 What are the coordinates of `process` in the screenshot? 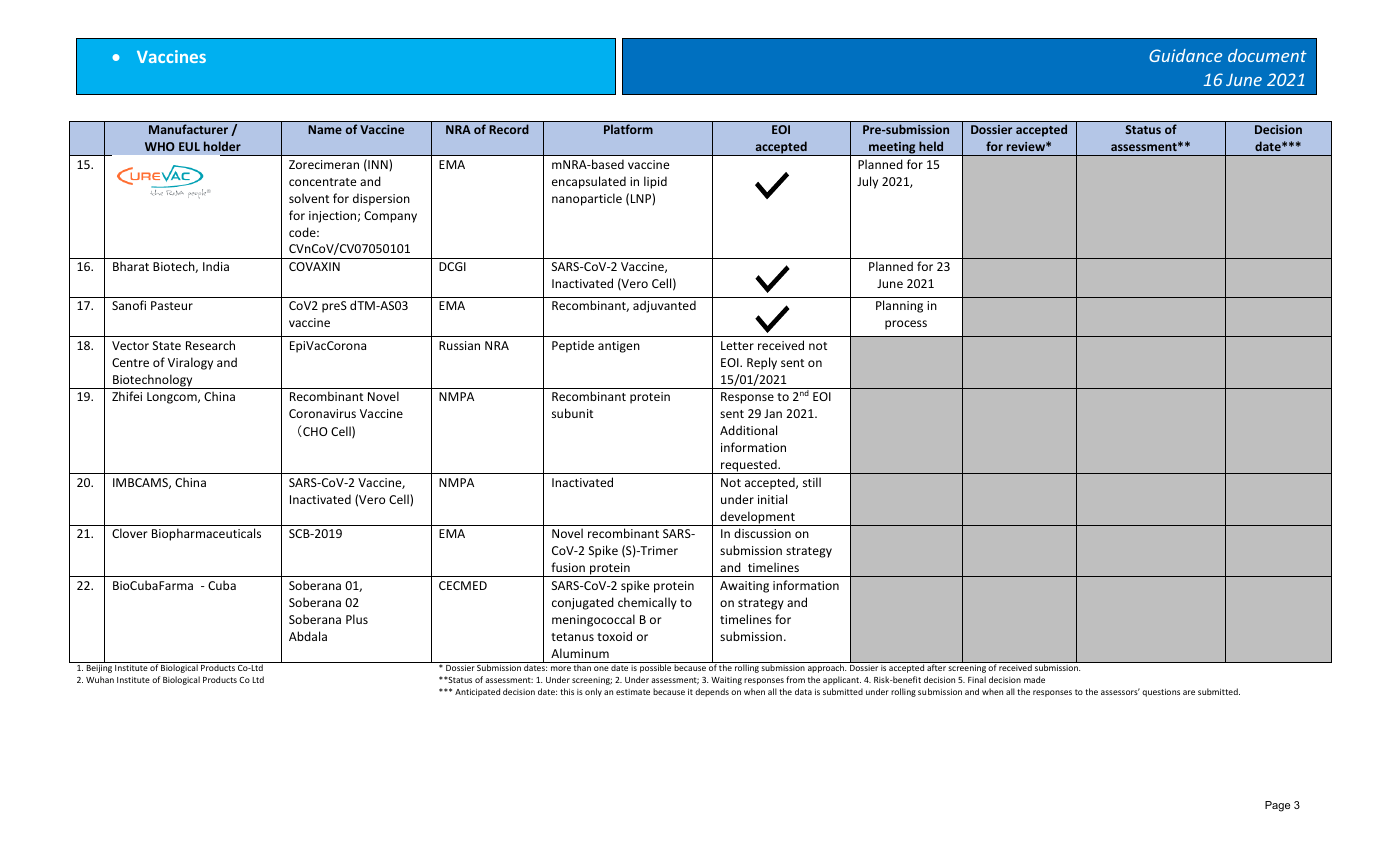 It's located at (906, 325).
